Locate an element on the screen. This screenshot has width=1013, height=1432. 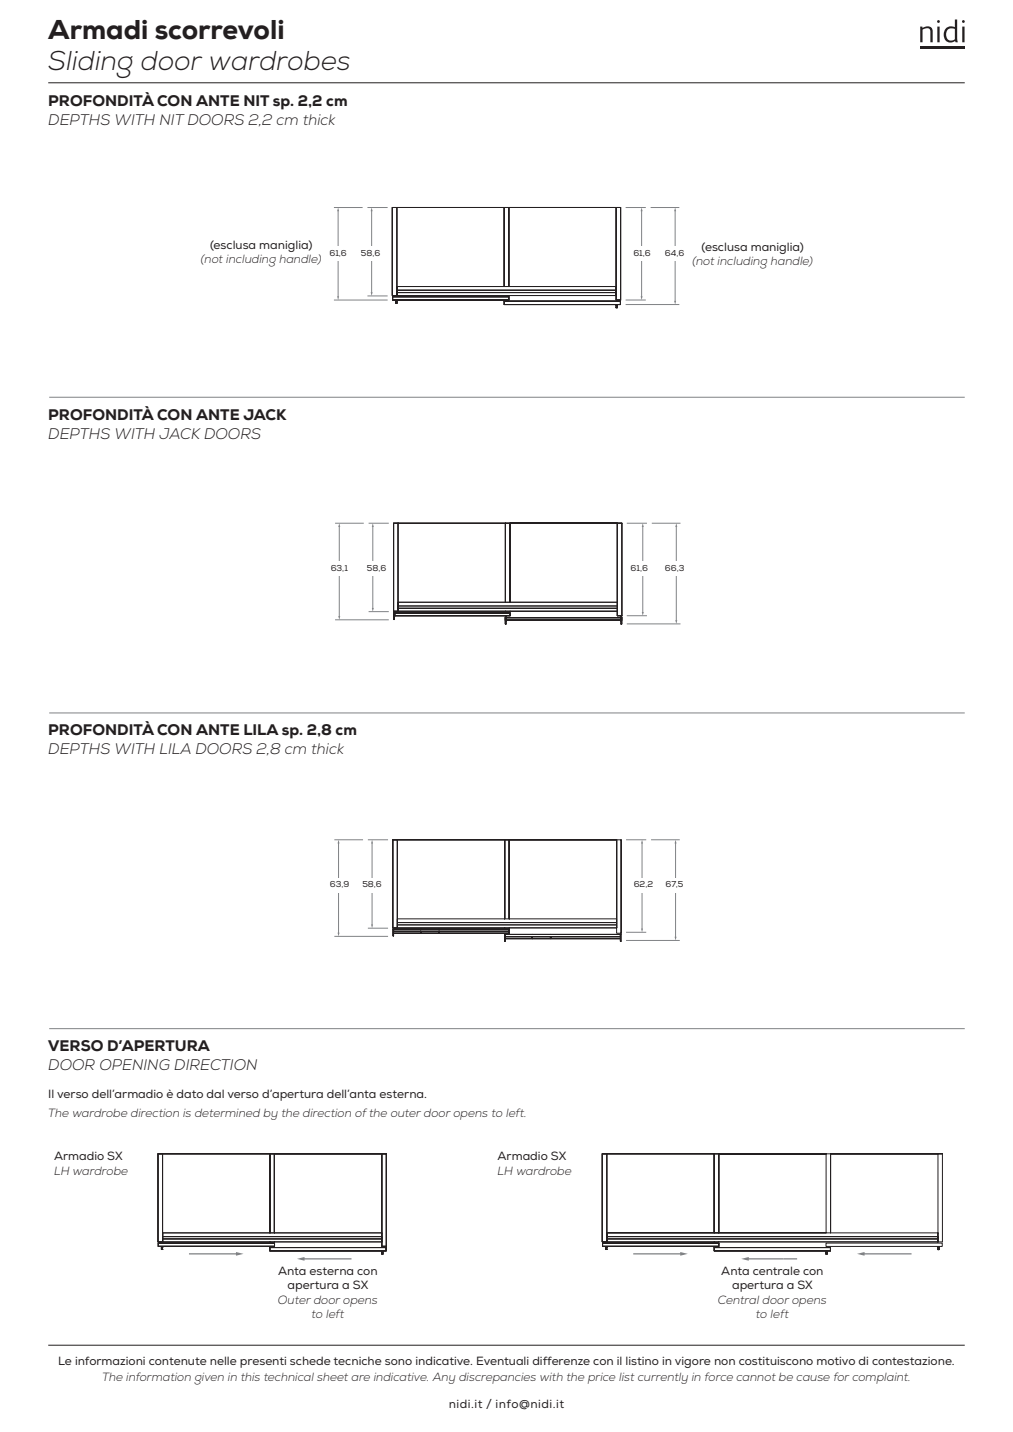
non is located at coordinates (725, 1362).
